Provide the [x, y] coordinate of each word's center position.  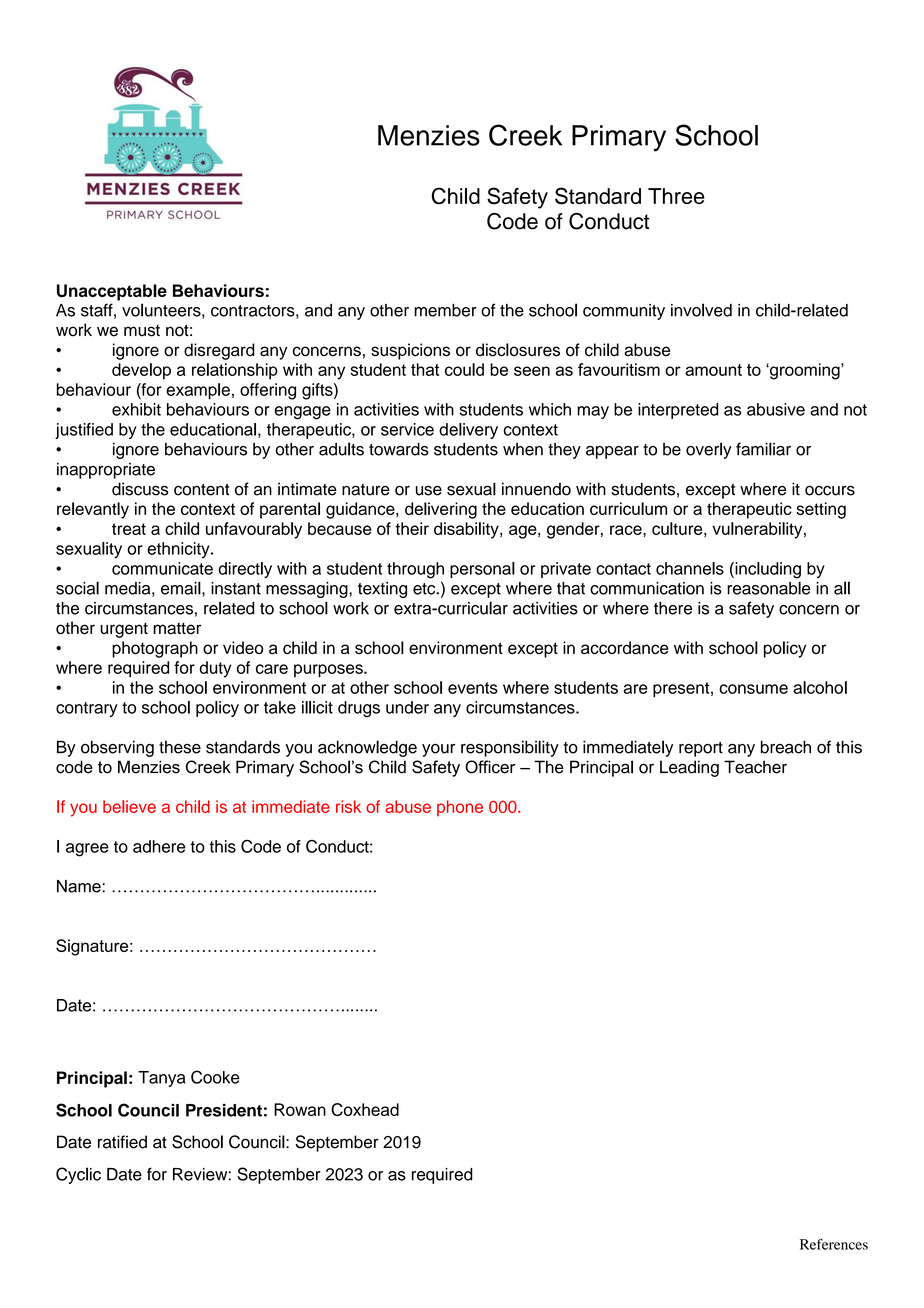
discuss [140, 489]
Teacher [755, 767]
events [473, 688]
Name [79, 886]
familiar [763, 449]
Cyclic [78, 1175]
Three [676, 196]
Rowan [300, 1109]
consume [753, 689]
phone [460, 808]
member [445, 310]
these [180, 747]
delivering [441, 510]
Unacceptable [112, 292]
